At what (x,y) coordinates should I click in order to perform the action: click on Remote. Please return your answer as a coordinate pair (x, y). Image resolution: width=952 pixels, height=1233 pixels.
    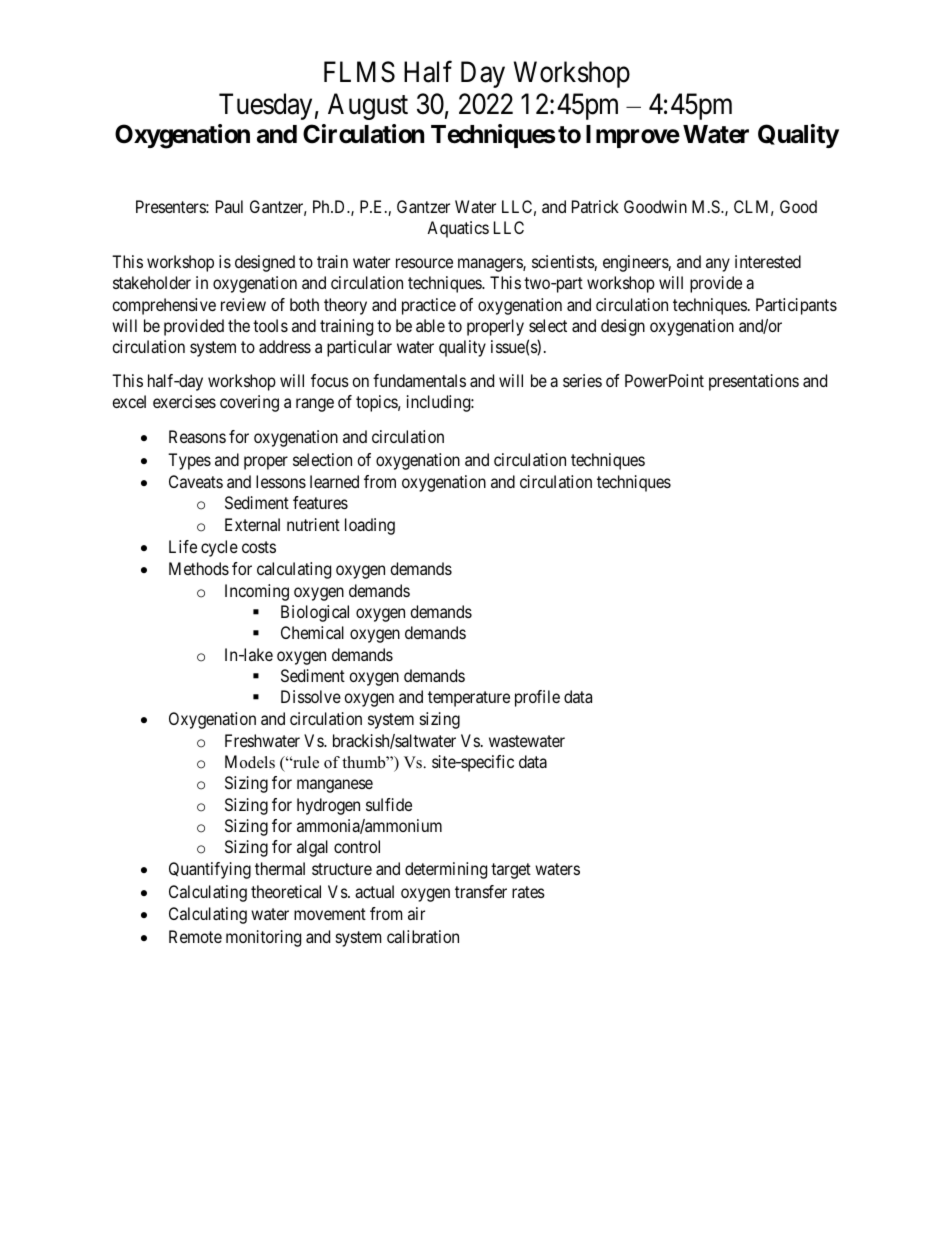
    Looking at the image, I should click on (195, 936).
